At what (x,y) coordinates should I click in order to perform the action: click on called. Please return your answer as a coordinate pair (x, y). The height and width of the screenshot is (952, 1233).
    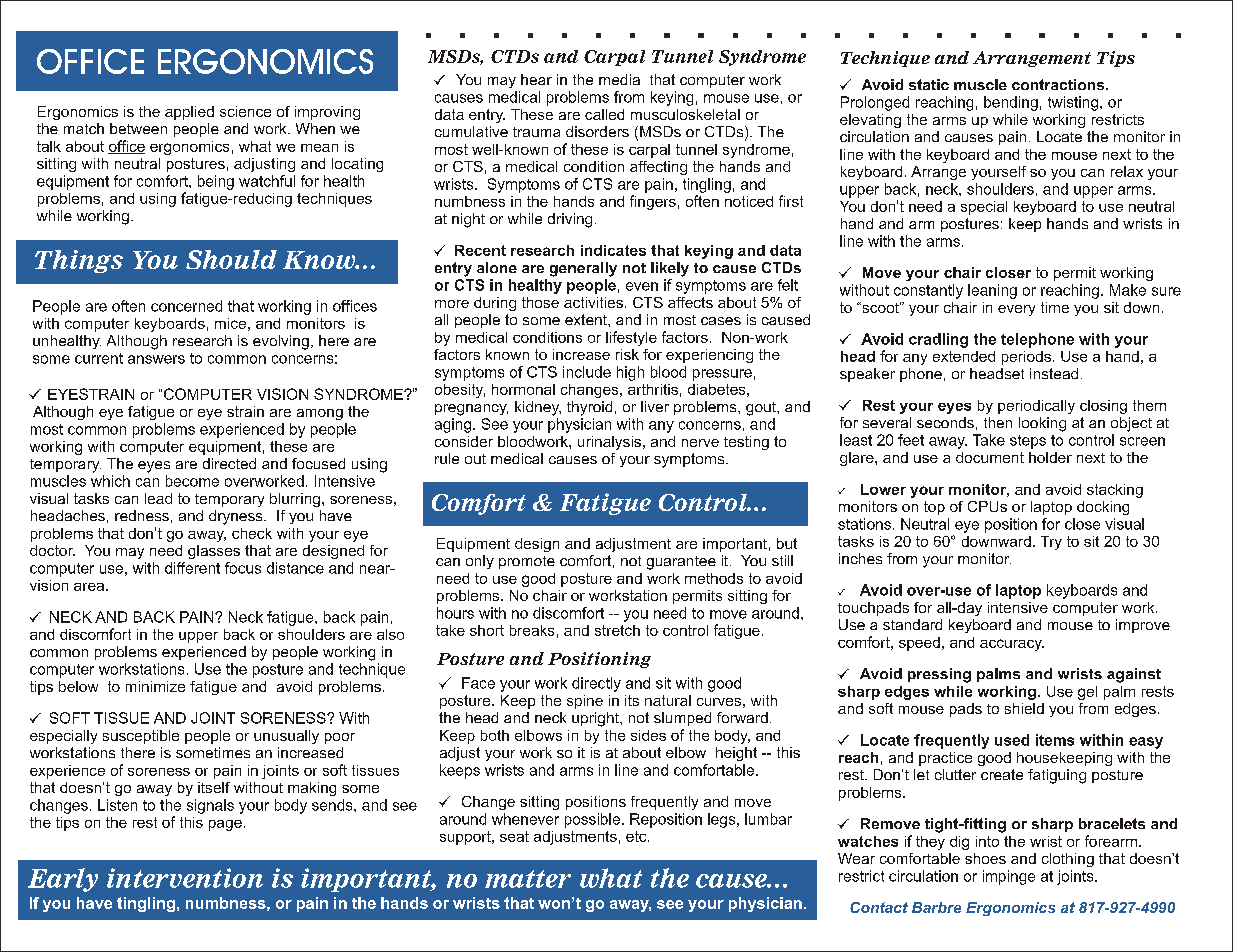
    Looking at the image, I should click on (604, 114).
